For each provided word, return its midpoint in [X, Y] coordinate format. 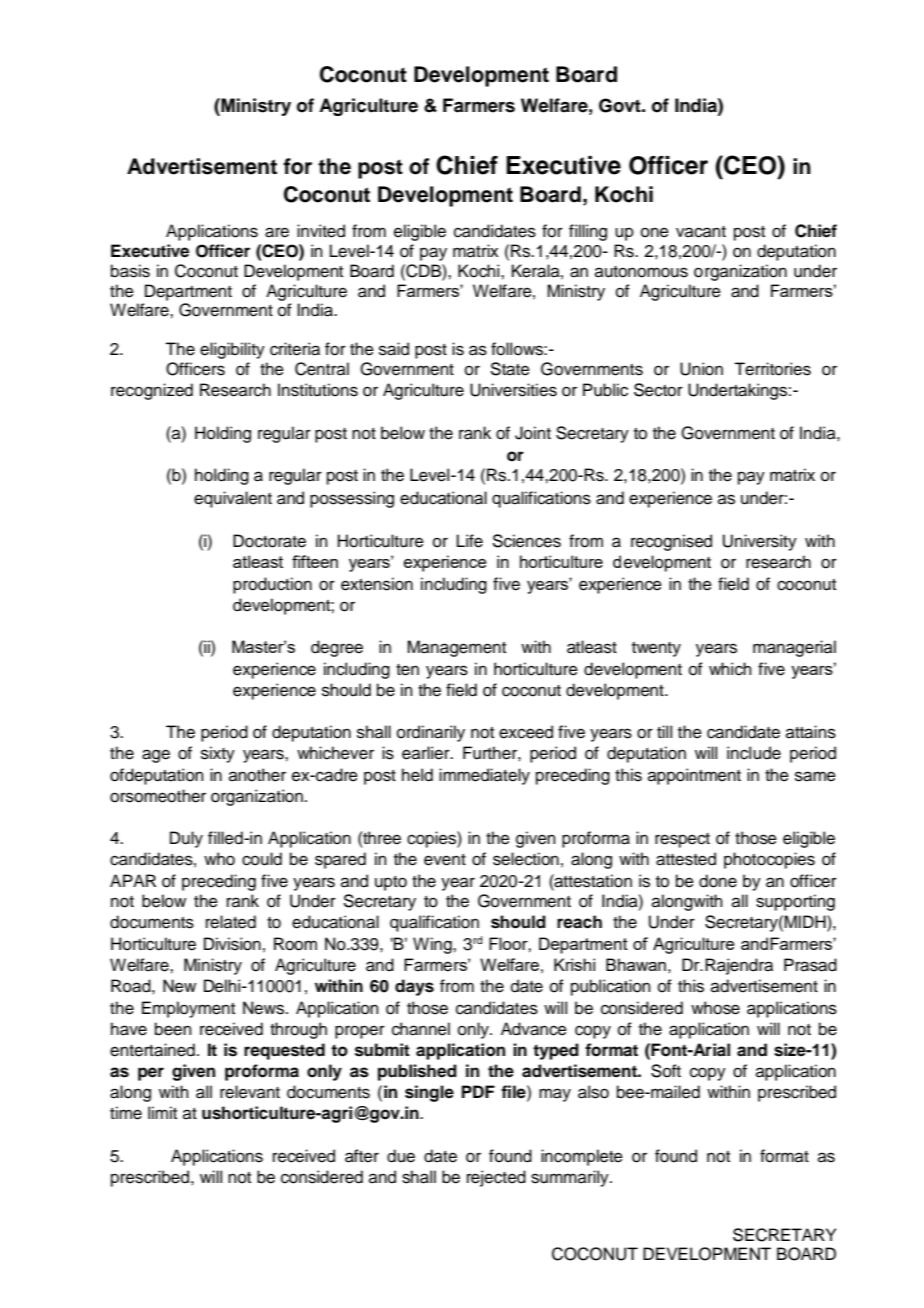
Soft [666, 1071]
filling [588, 232]
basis [130, 271]
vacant [701, 232]
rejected [496, 1178]
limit [162, 1112]
